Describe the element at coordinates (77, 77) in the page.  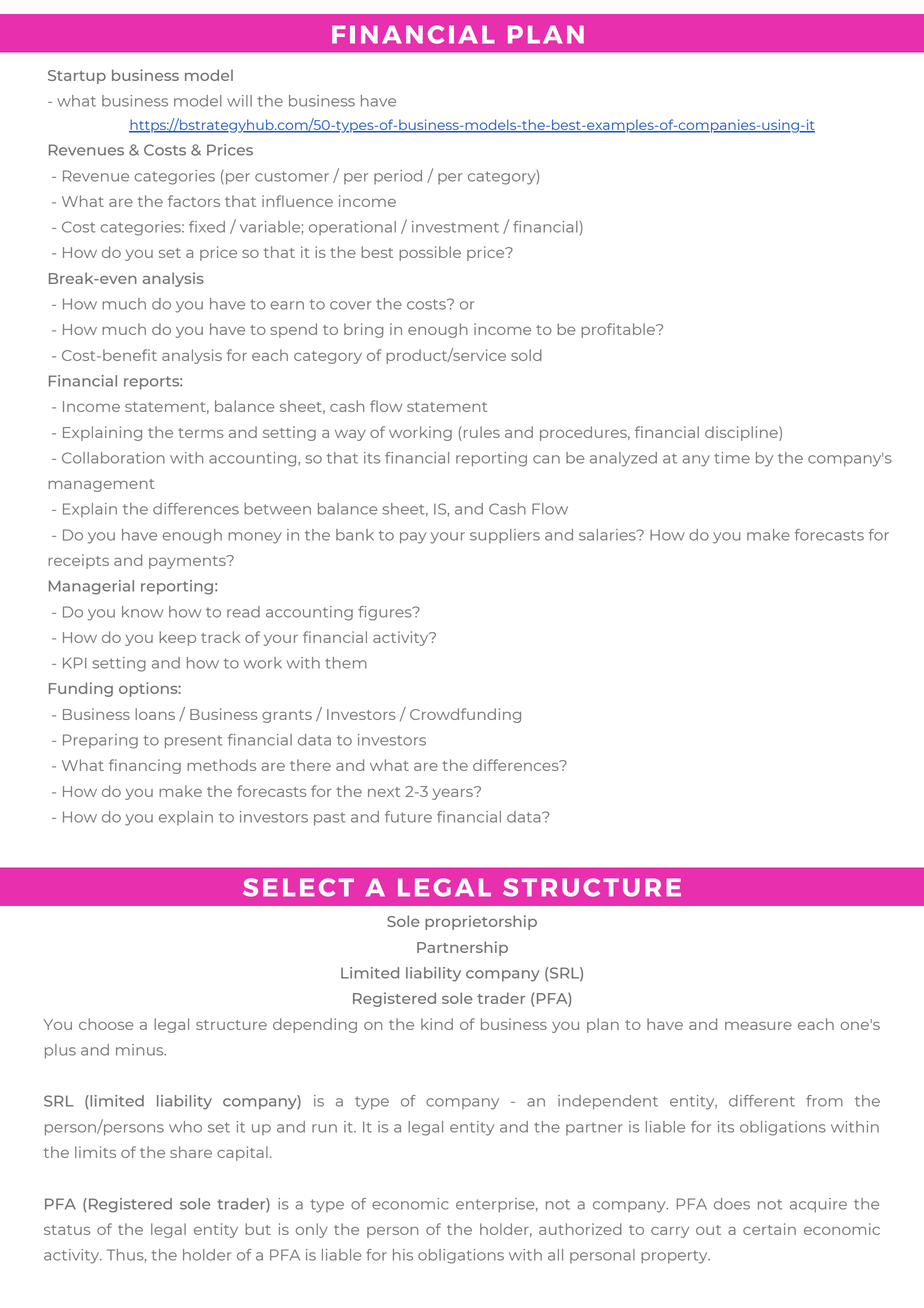
I see `Startup` at that location.
